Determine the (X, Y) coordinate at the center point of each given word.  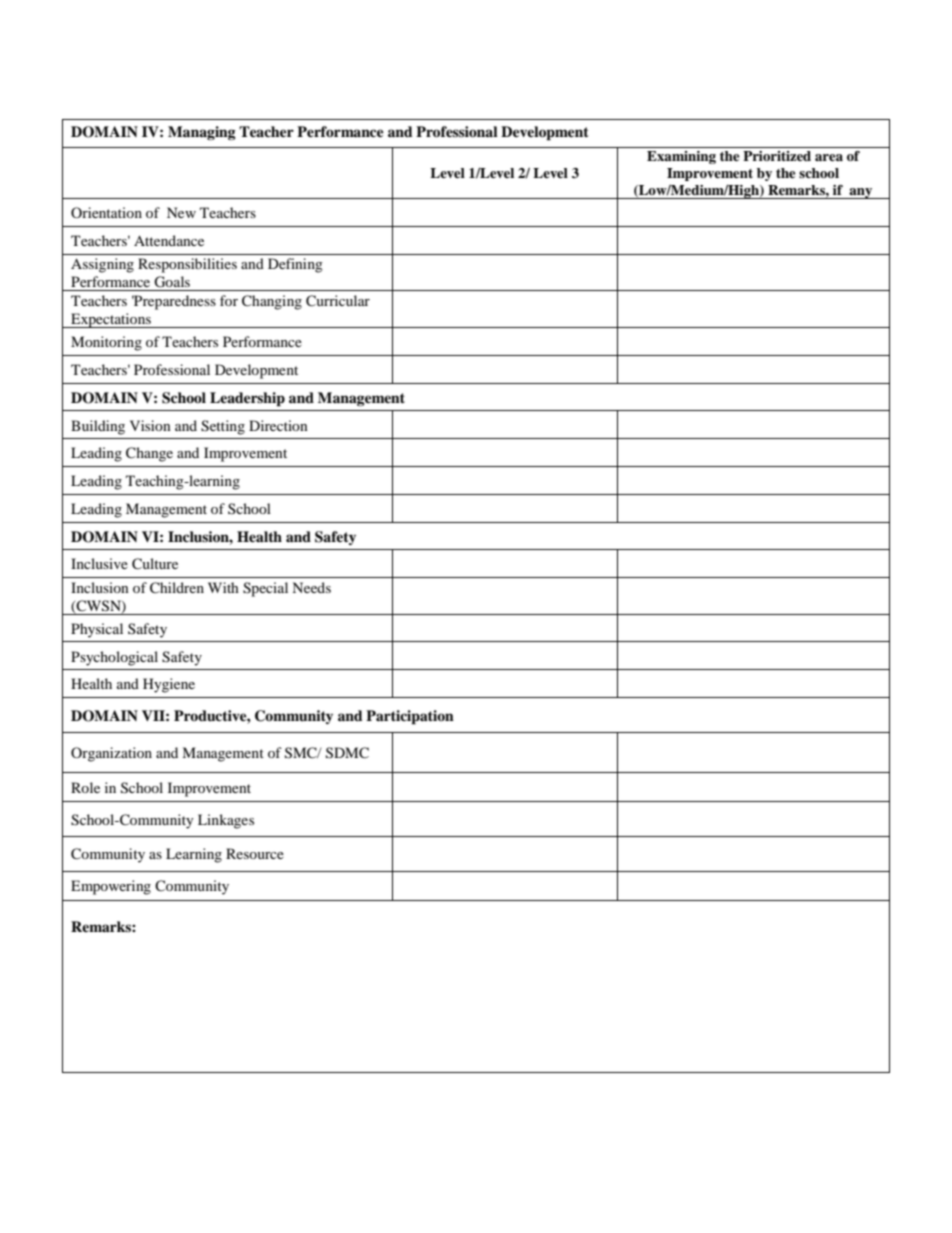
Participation (410, 717)
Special (265, 589)
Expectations (111, 320)
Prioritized (777, 156)
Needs (311, 587)
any (861, 193)
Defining (295, 265)
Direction (278, 425)
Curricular (338, 301)
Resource (255, 853)
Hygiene (169, 685)
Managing (202, 133)
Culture (155, 564)
